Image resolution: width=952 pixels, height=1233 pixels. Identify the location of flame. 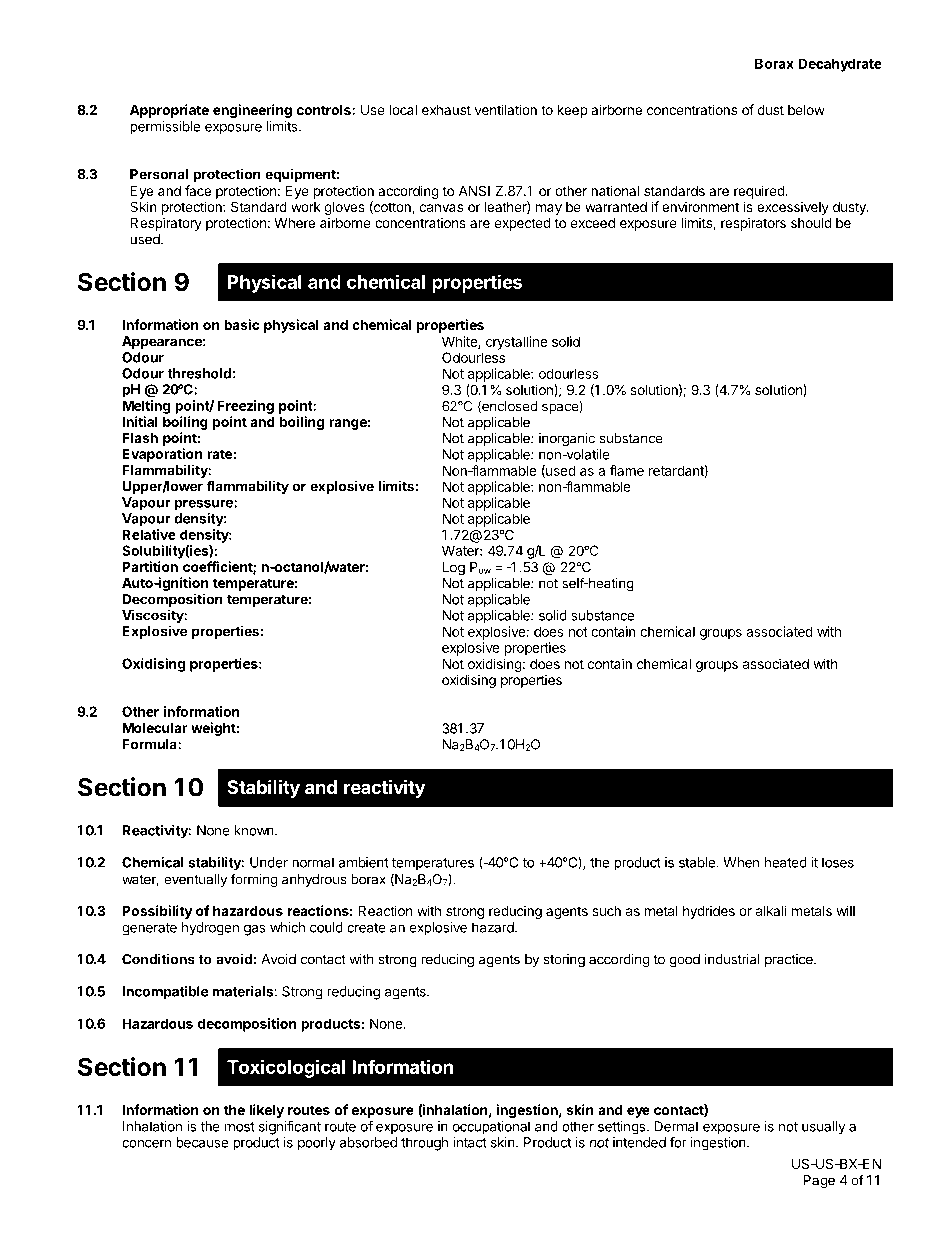
(627, 470).
